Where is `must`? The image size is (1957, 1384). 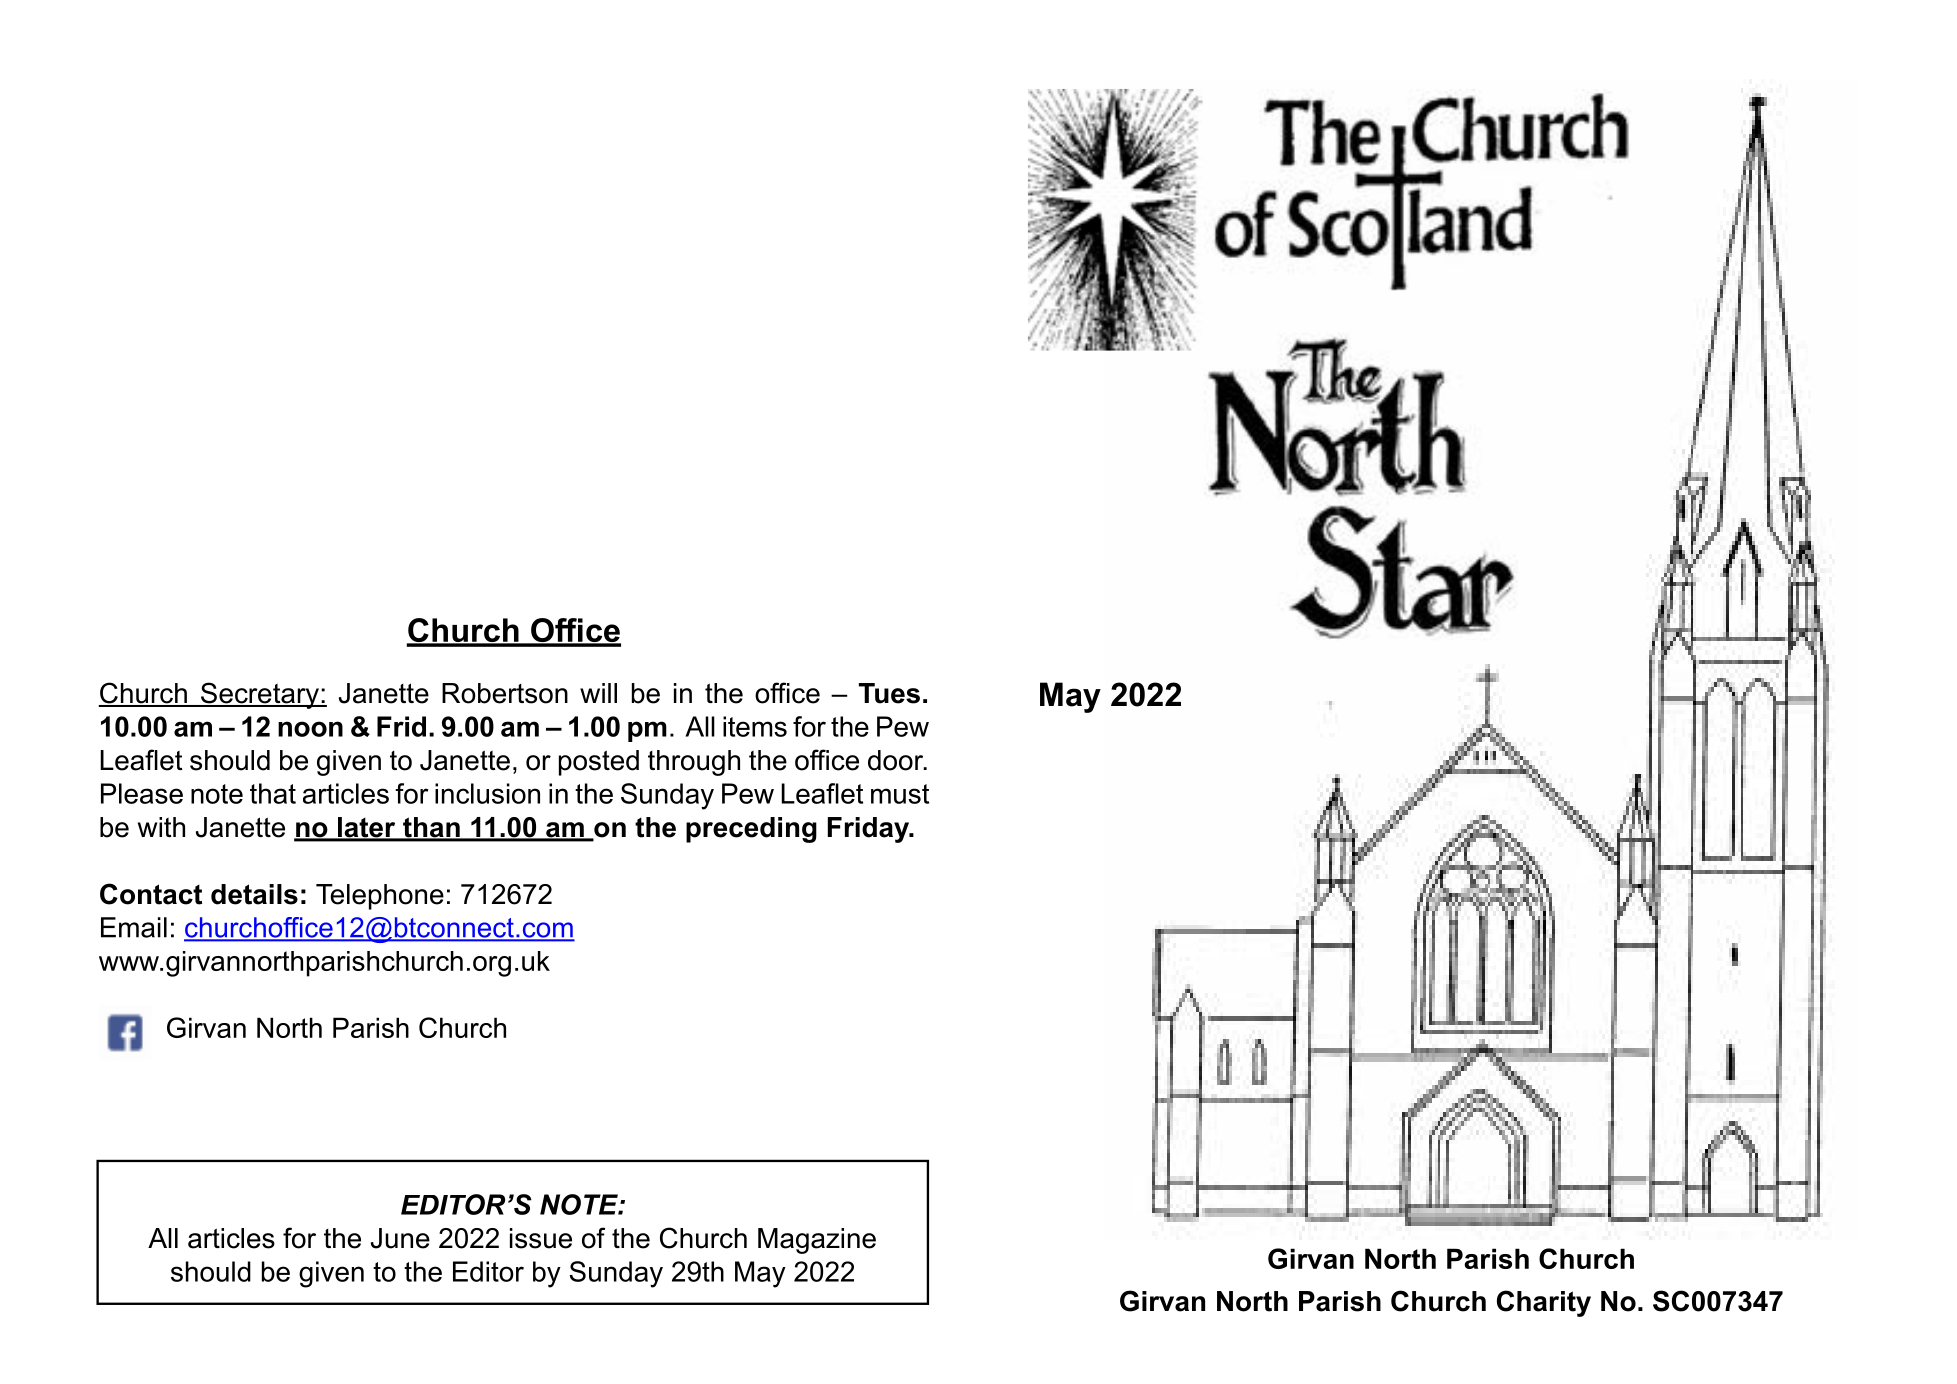 must is located at coordinates (900, 794).
